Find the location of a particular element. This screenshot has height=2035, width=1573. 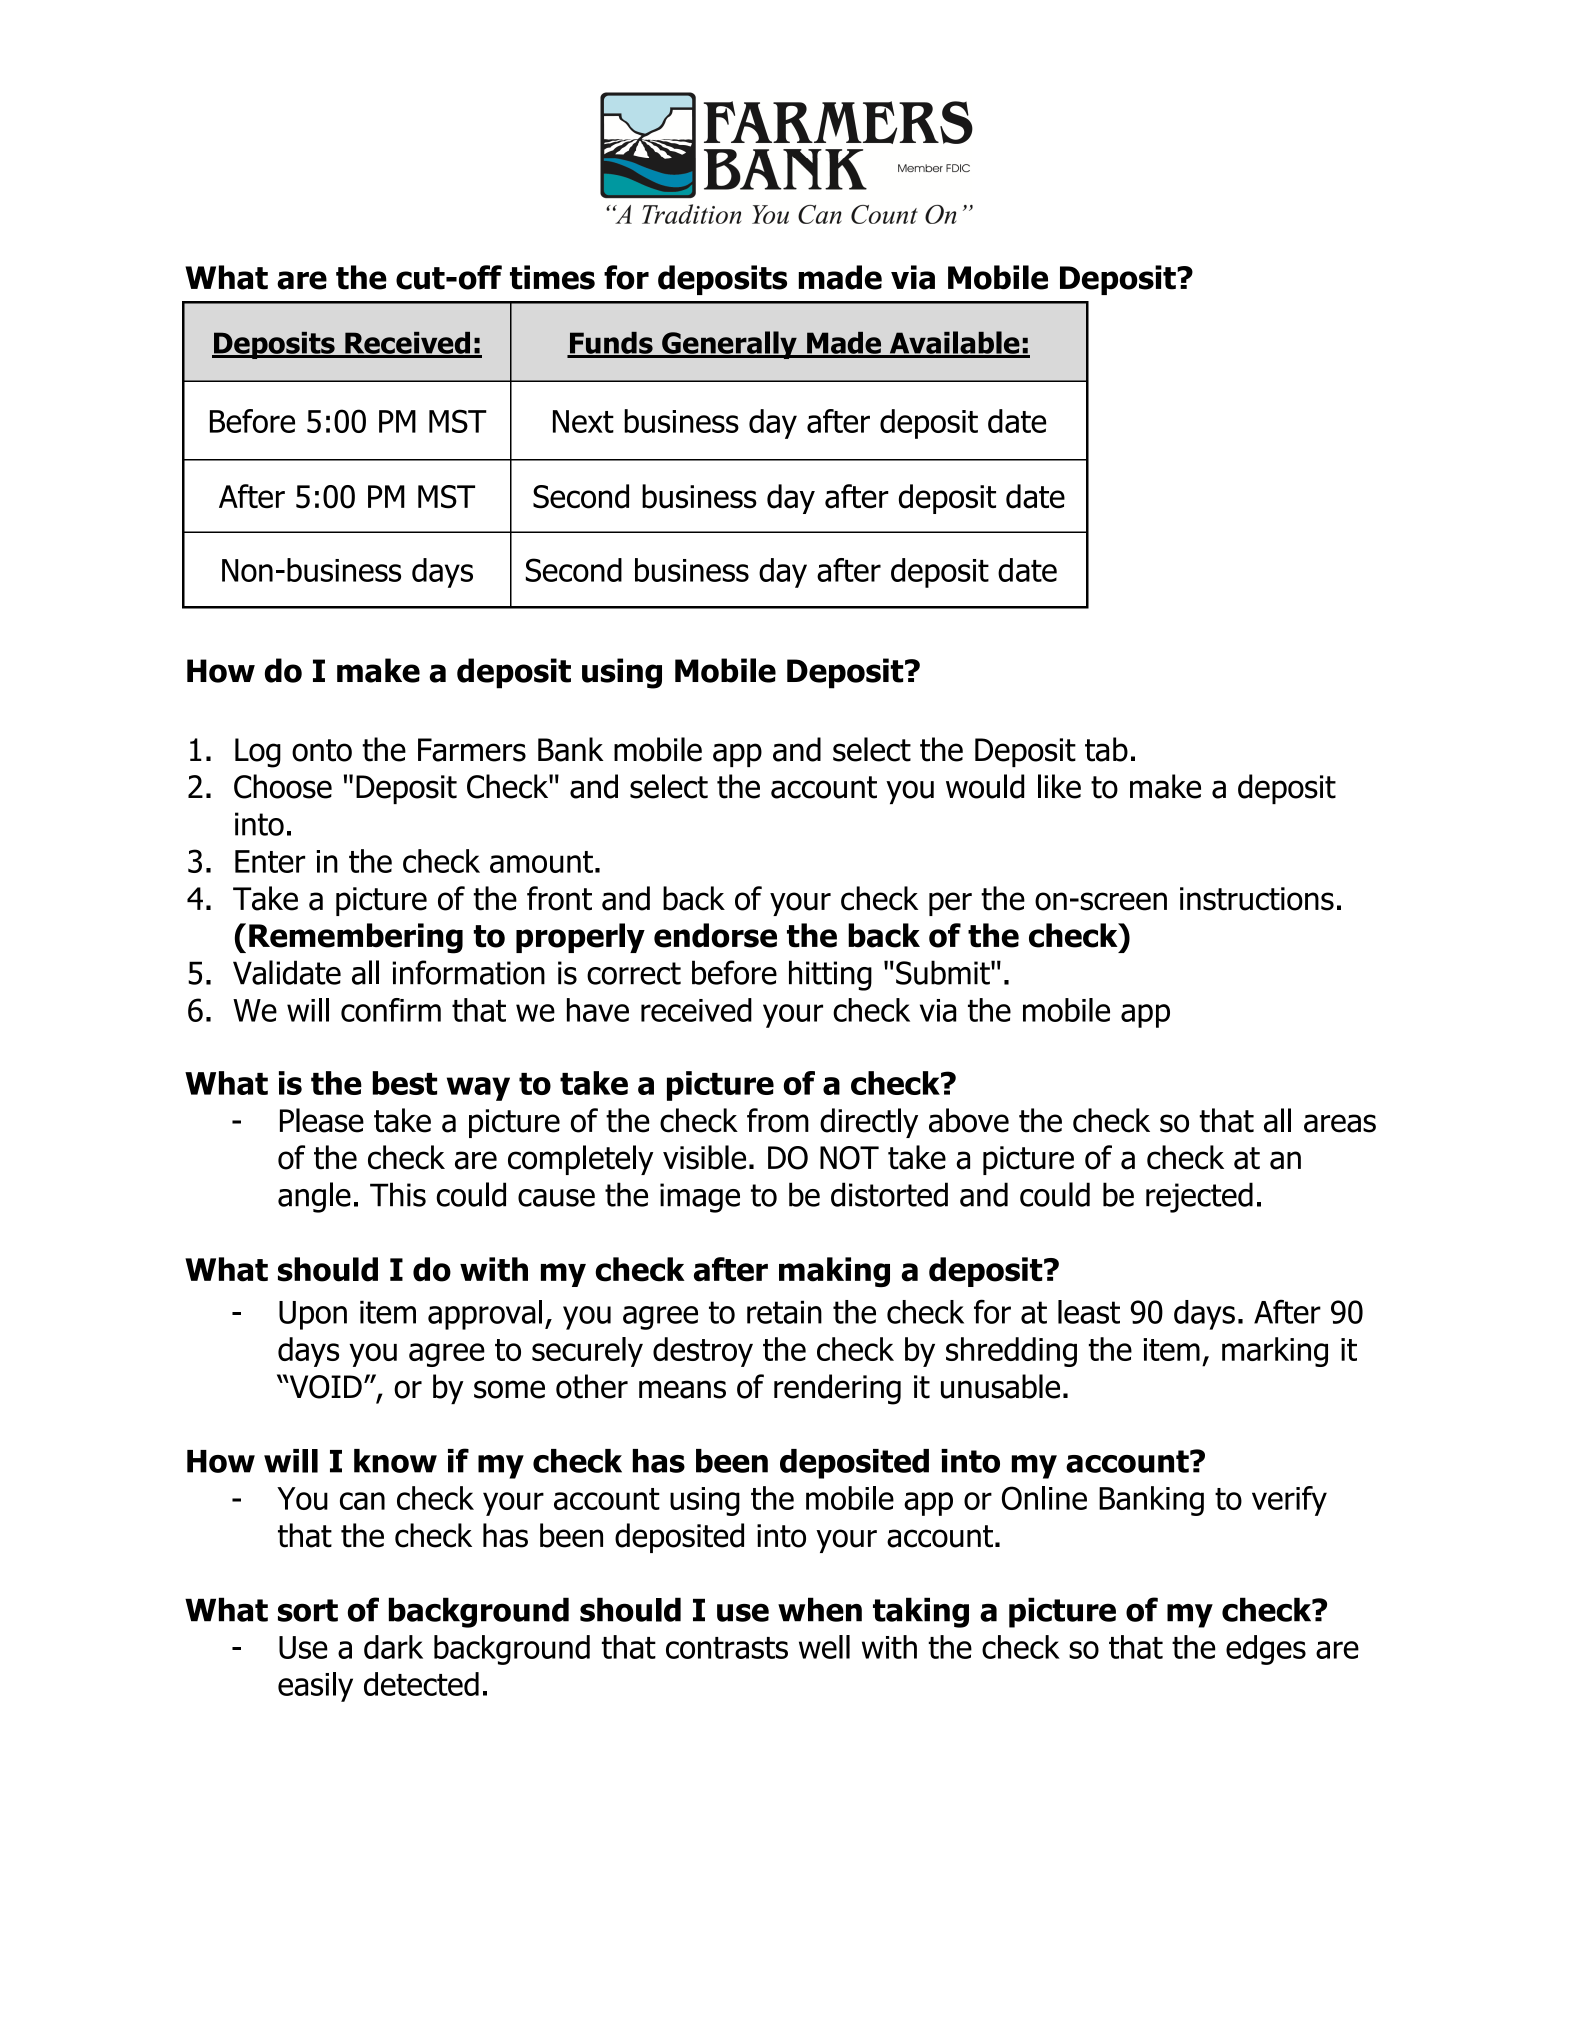

rejected is located at coordinates (1199, 1197).
